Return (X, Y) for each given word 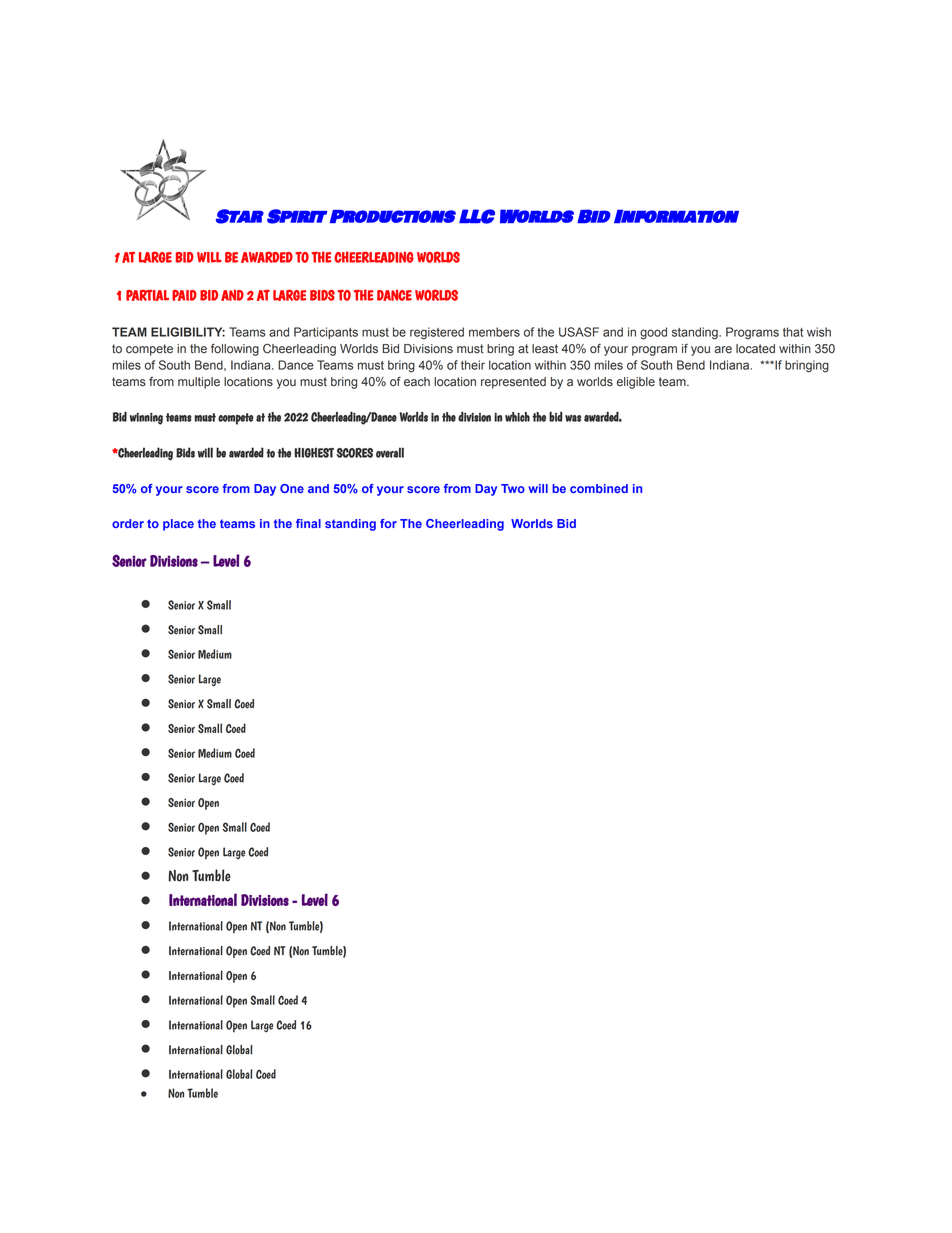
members (494, 332)
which (517, 417)
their (473, 365)
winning (146, 419)
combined (599, 488)
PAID (184, 295)
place (178, 525)
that (793, 332)
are (723, 350)
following (235, 350)
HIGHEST (314, 453)
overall (390, 452)
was (573, 418)
